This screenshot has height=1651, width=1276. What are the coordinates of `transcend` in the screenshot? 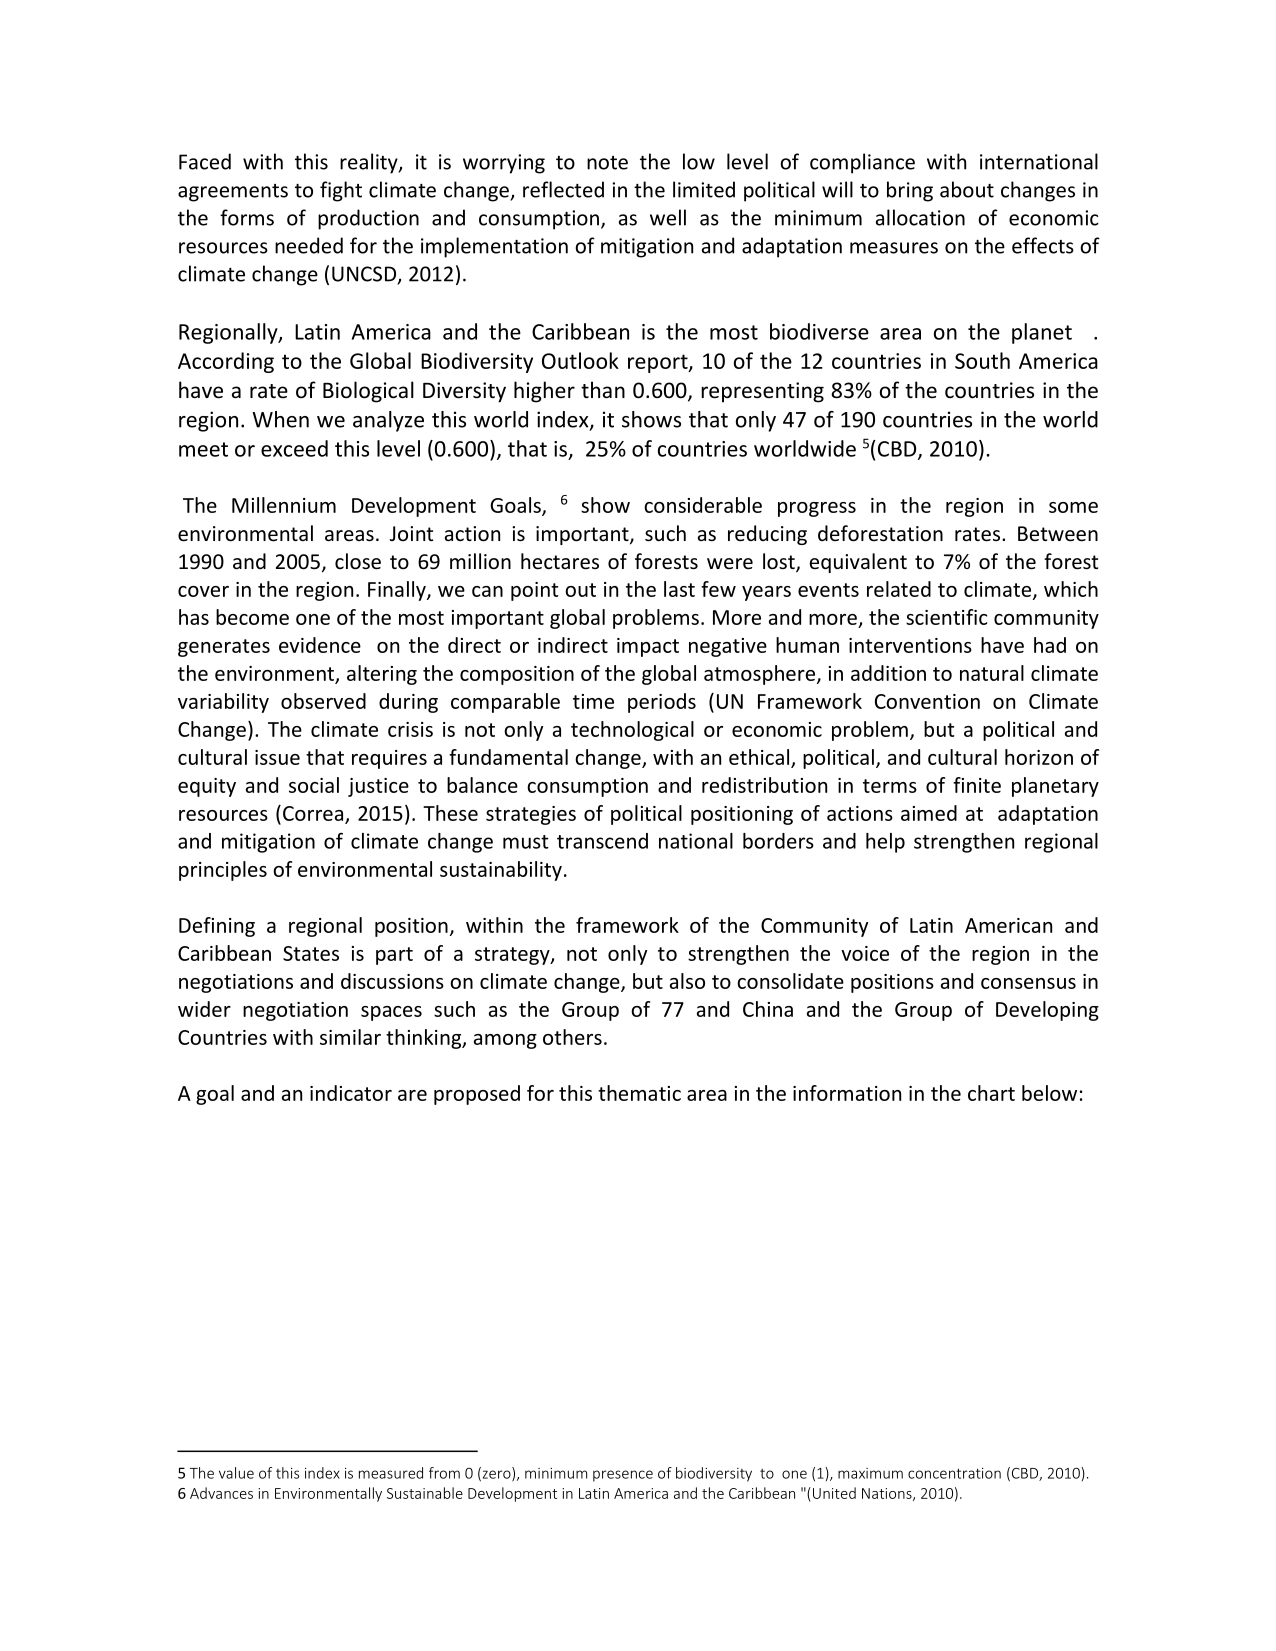 It's located at (602, 841).
